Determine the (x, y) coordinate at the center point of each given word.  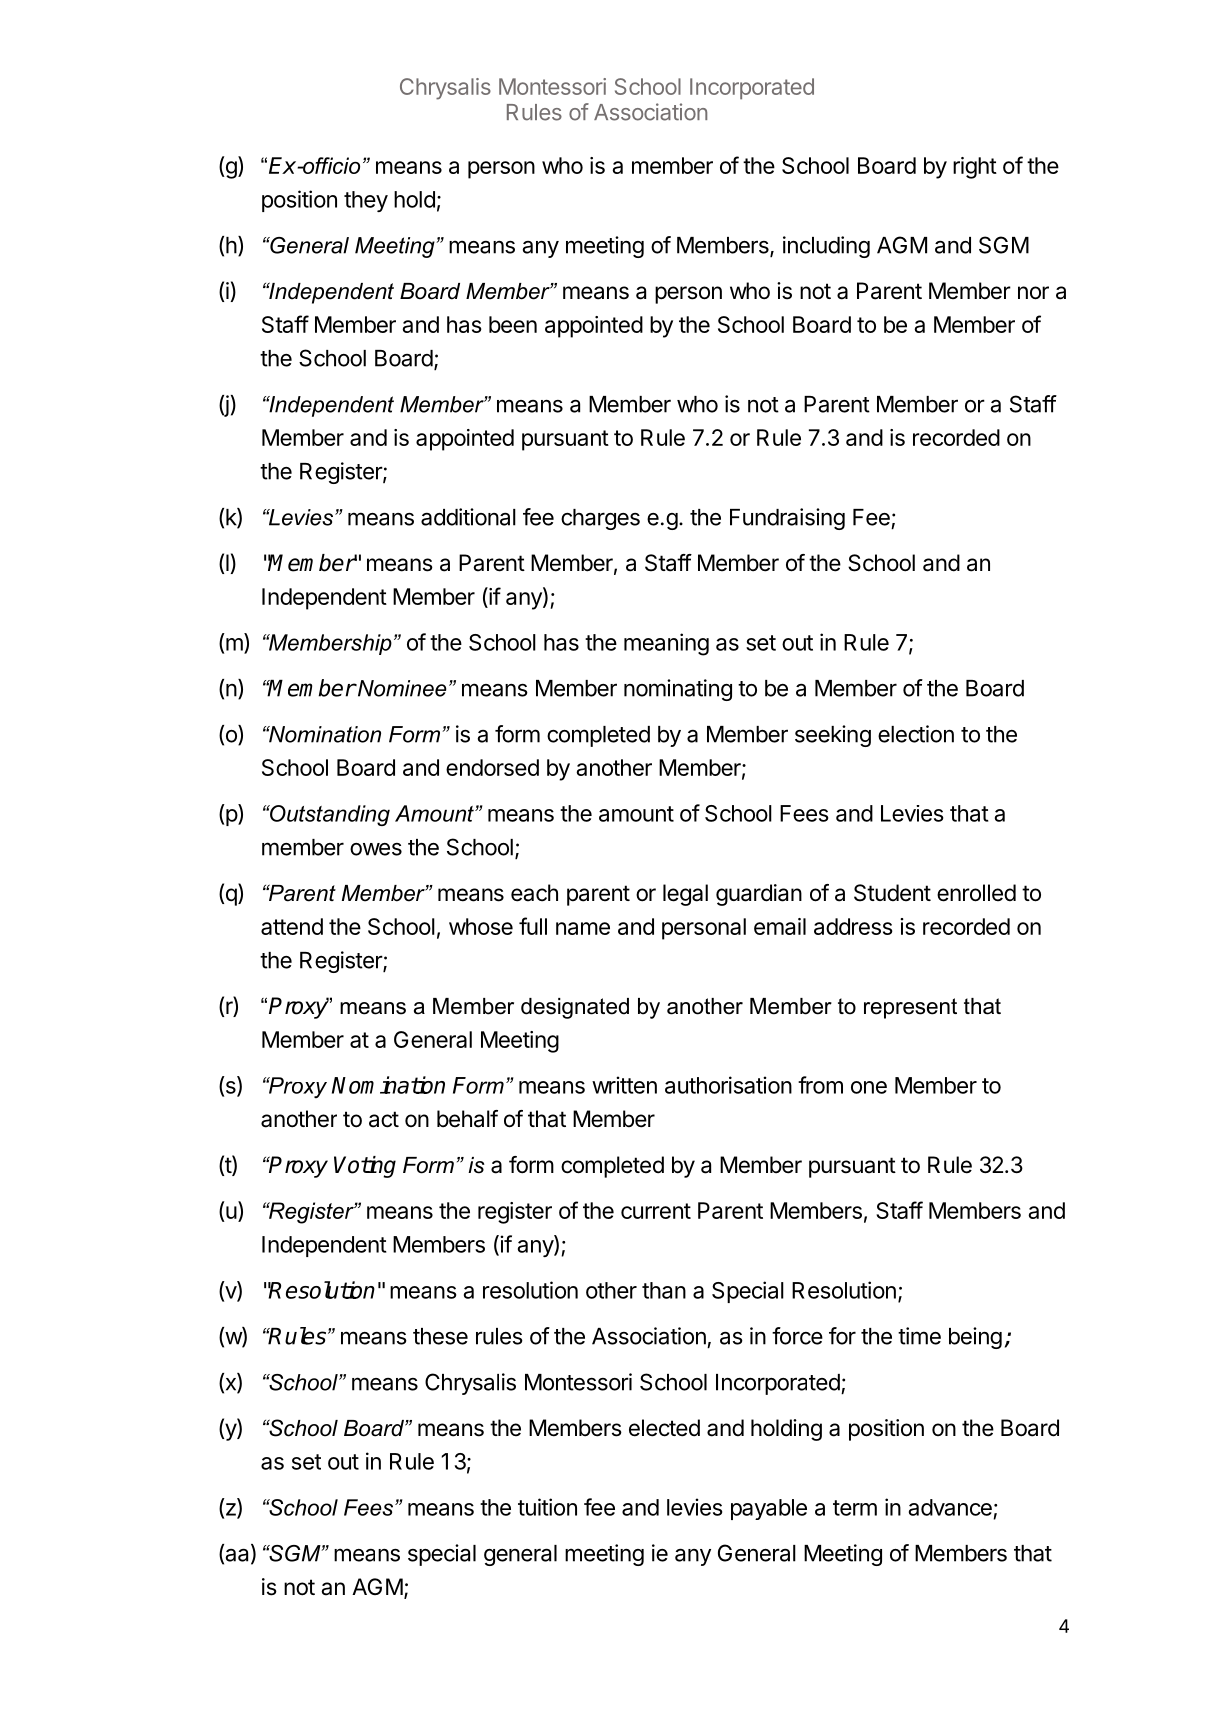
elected (664, 1428)
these (440, 1336)
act (384, 1119)
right (975, 168)
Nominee (401, 688)
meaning (666, 644)
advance (950, 1507)
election (916, 734)
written (624, 1085)
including (826, 247)
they (366, 201)
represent (910, 1008)
